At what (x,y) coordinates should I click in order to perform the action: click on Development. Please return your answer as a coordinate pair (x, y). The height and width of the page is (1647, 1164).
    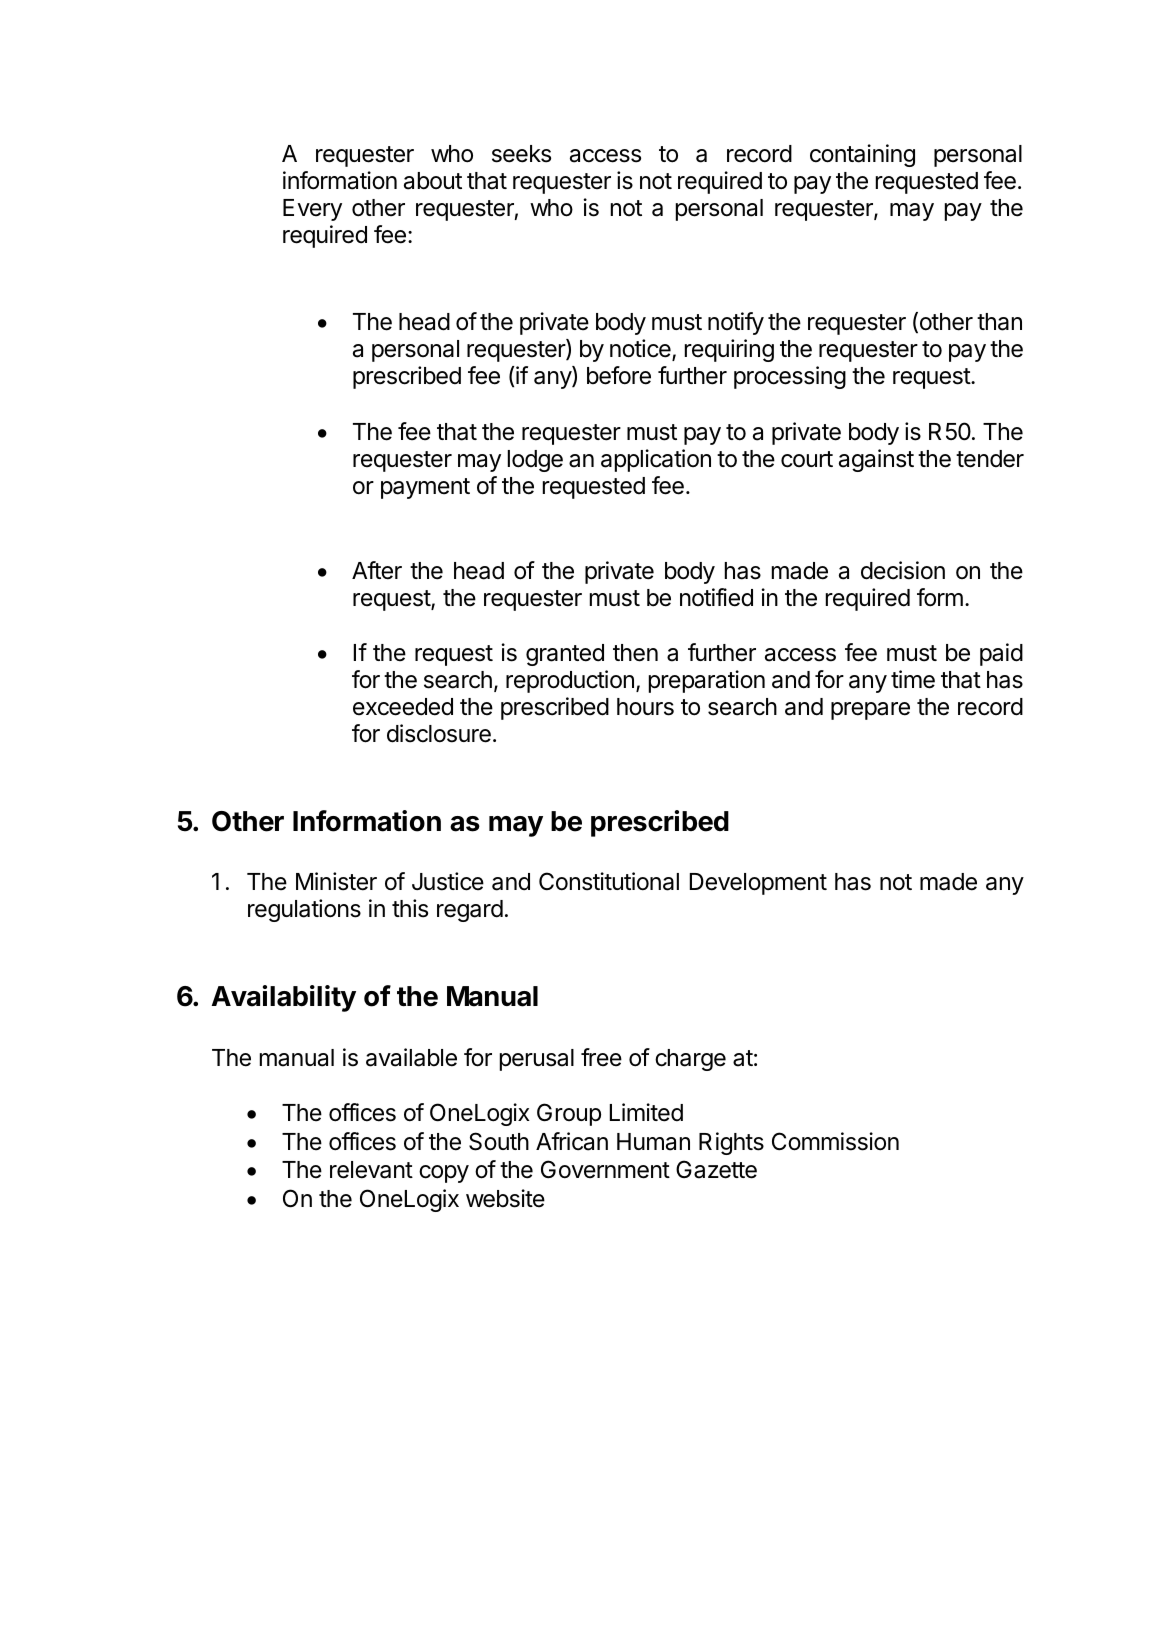
    Looking at the image, I should click on (758, 884).
